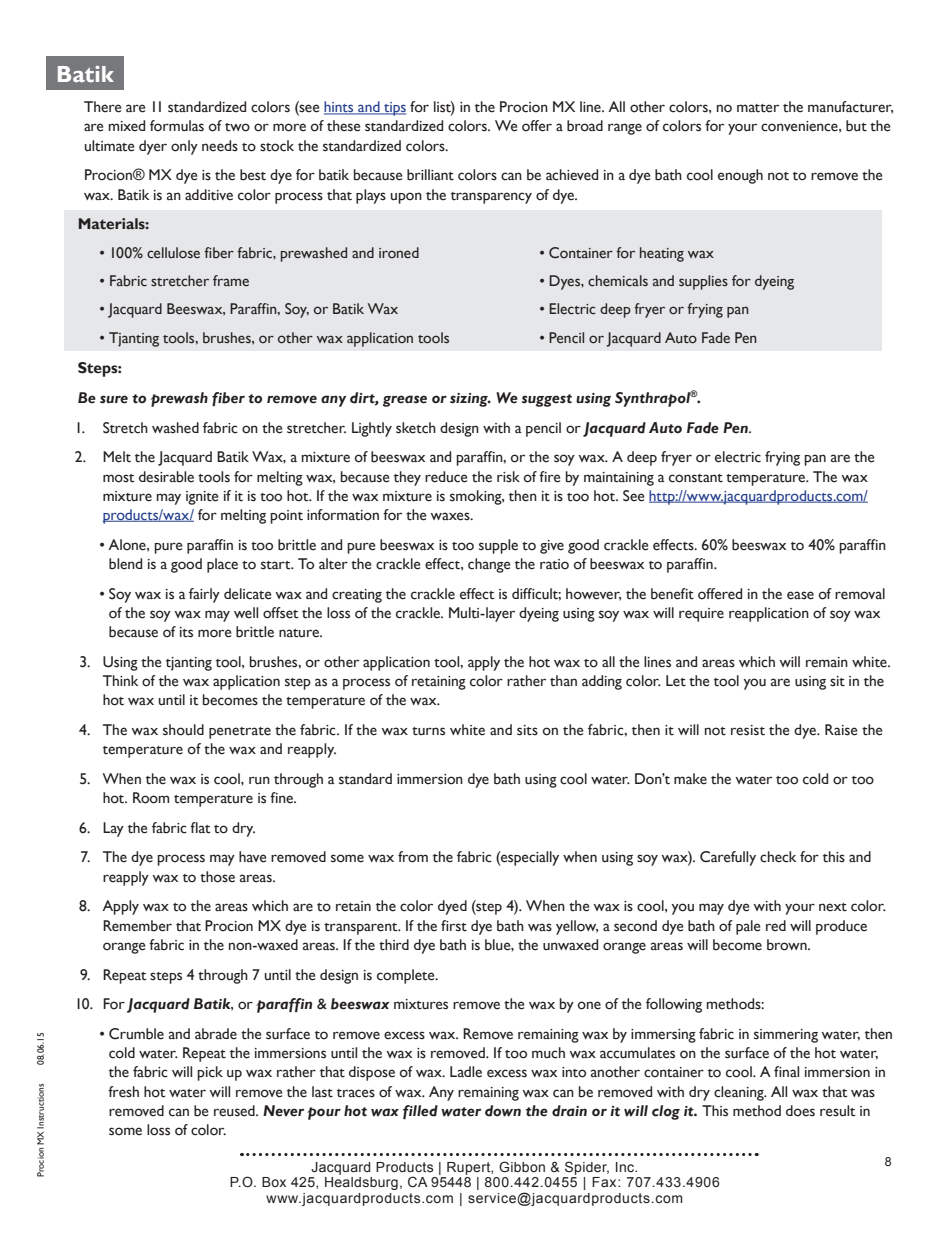 This page has width=952, height=1233. What do you see at coordinates (430, 175) in the page?
I see `brilliant` at bounding box center [430, 175].
